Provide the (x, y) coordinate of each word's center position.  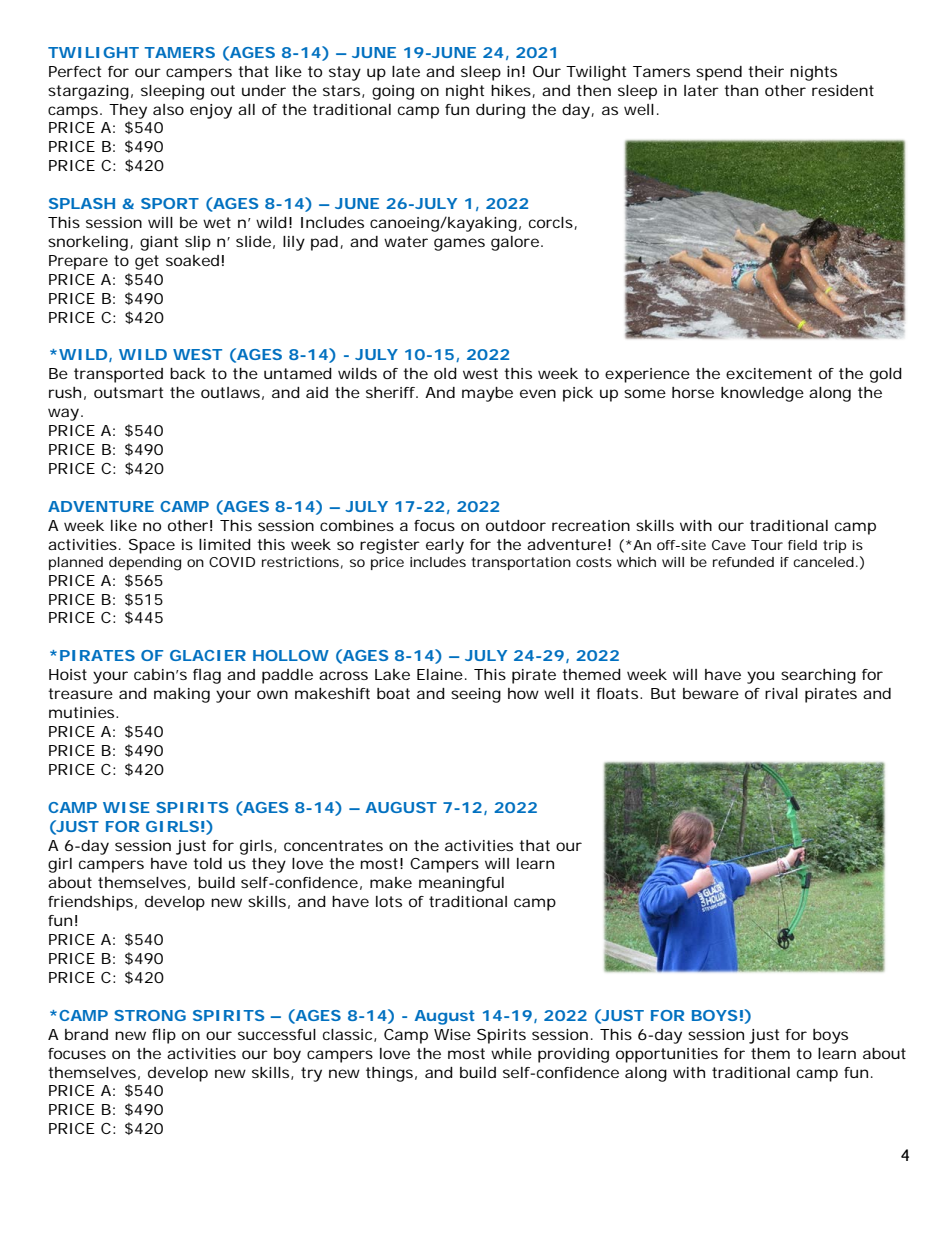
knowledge (762, 394)
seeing (476, 695)
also (168, 109)
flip (164, 1036)
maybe (487, 394)
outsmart (128, 392)
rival (781, 693)
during (500, 111)
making (182, 695)
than (741, 90)
